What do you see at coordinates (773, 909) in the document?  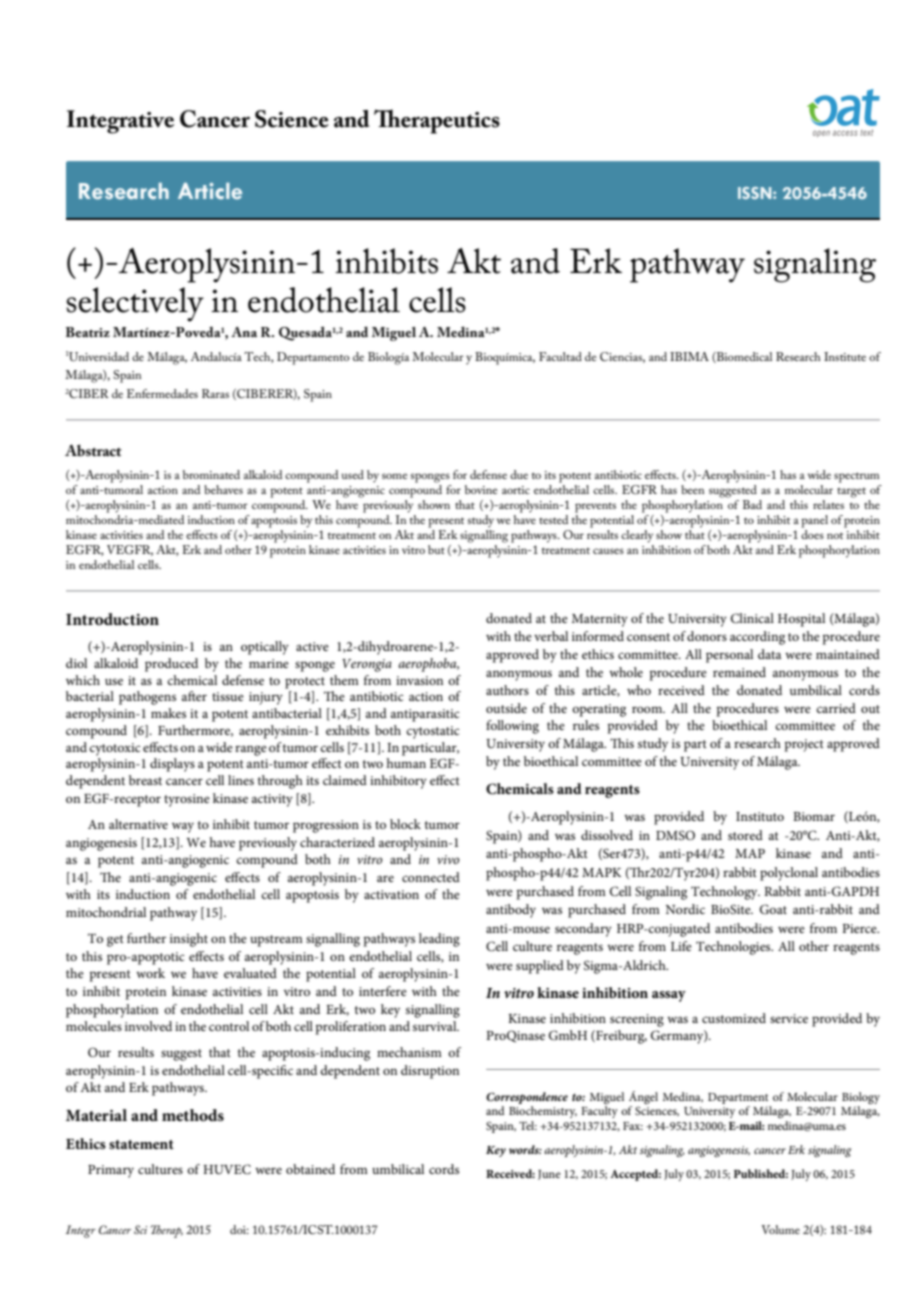 I see `Goat` at bounding box center [773, 909].
